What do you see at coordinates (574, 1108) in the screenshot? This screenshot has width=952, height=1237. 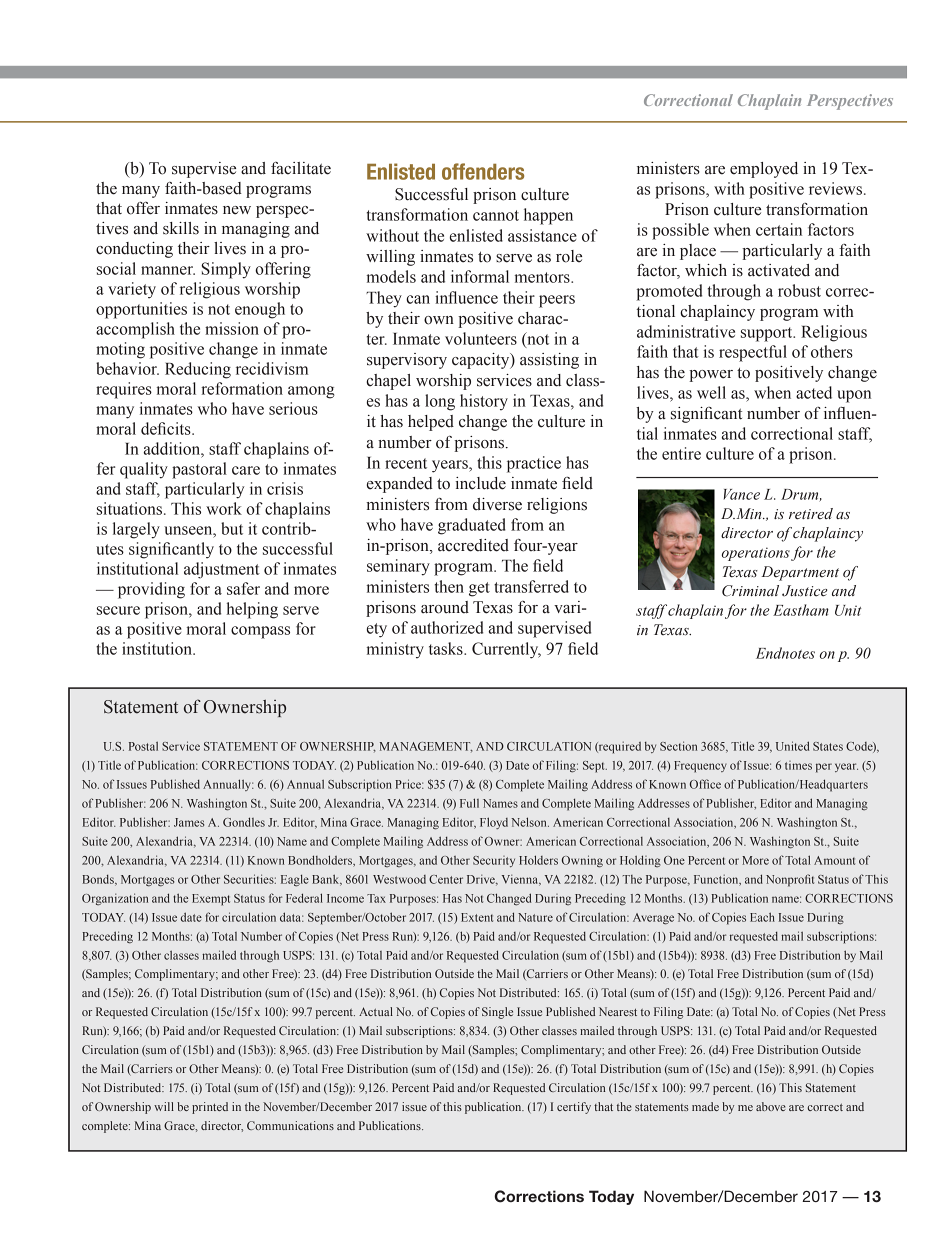 I see `certify` at bounding box center [574, 1108].
